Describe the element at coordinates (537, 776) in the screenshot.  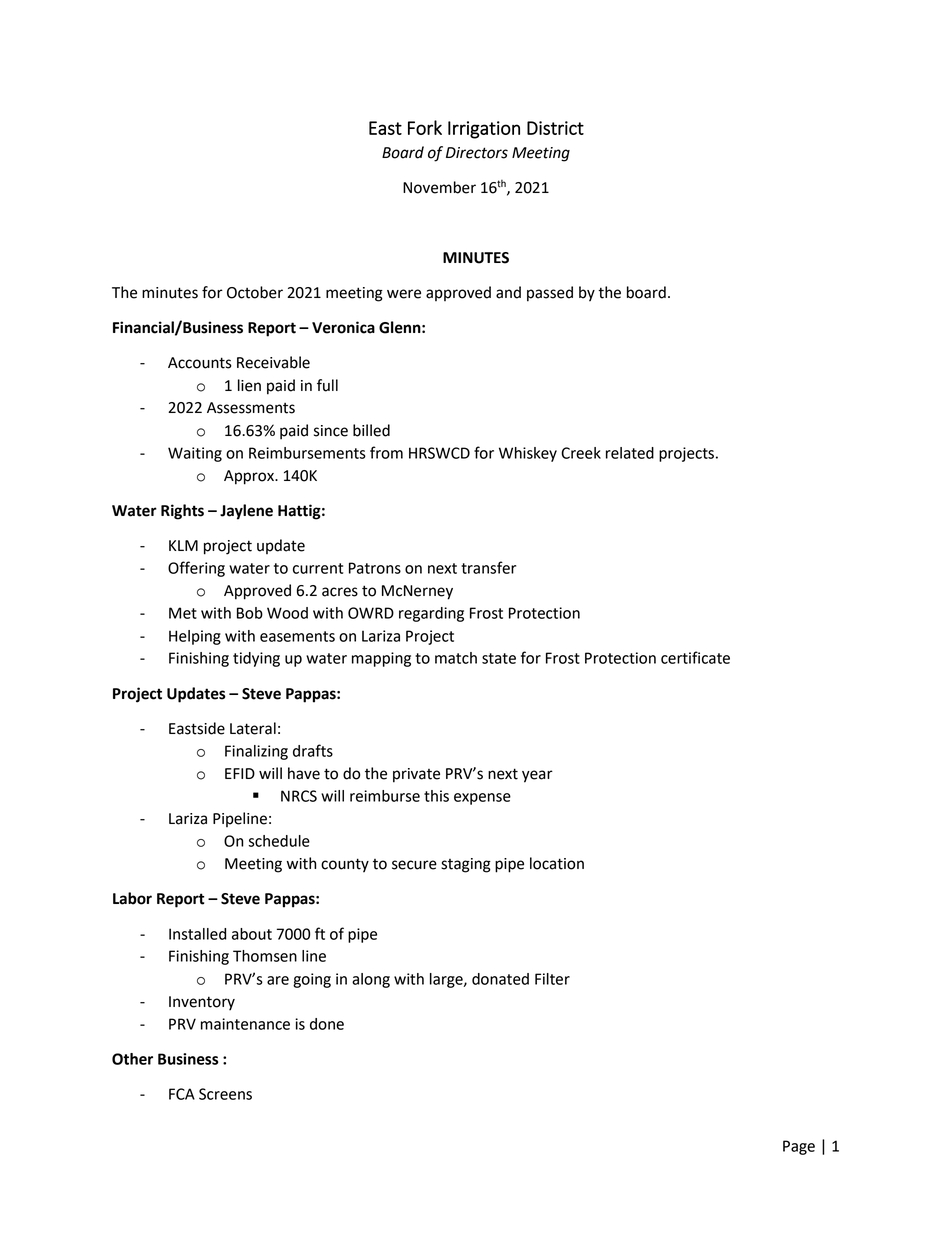
I see `year` at that location.
